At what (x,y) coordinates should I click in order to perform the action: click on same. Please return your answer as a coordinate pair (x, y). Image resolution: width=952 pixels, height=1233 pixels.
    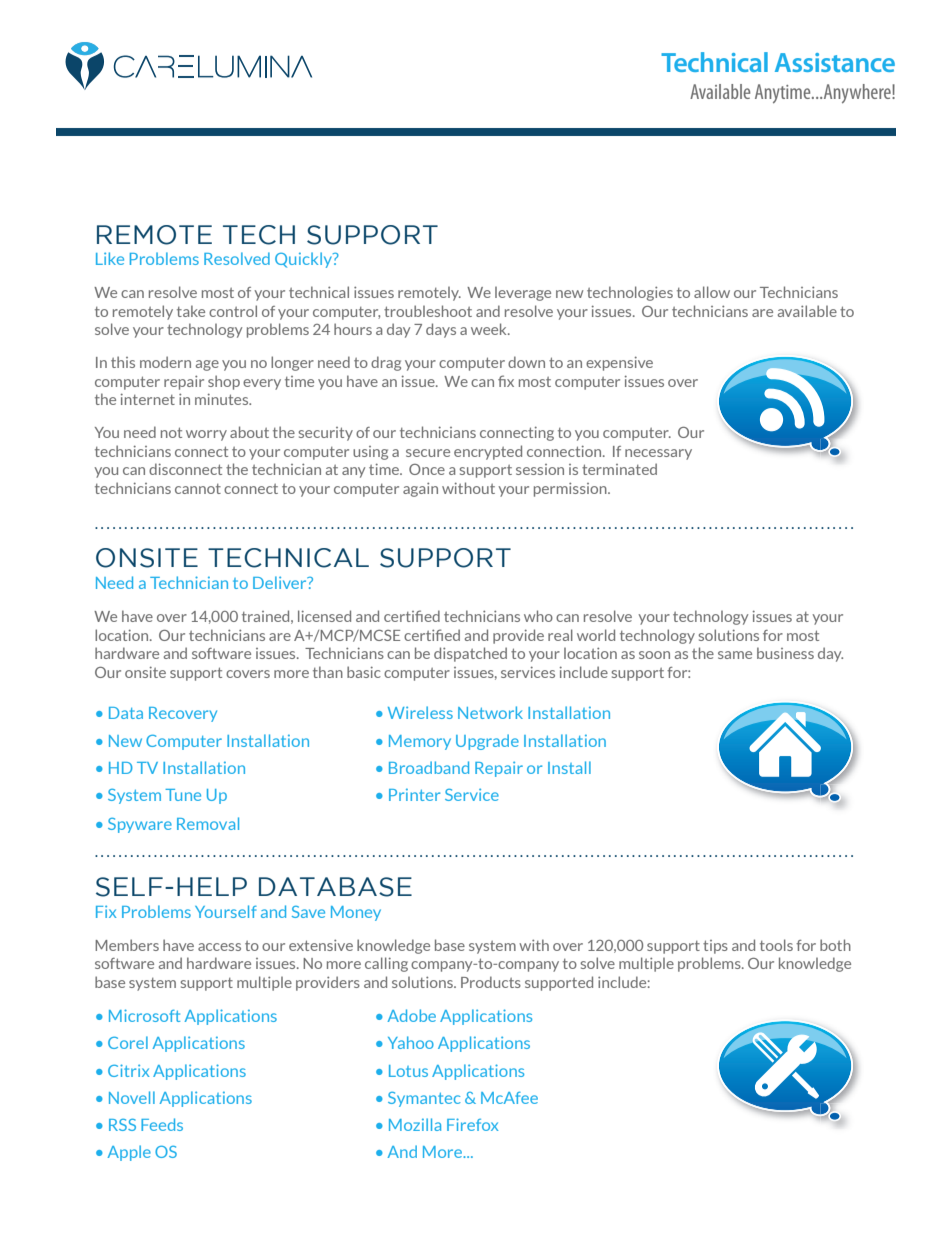
    Looking at the image, I should click on (735, 655).
